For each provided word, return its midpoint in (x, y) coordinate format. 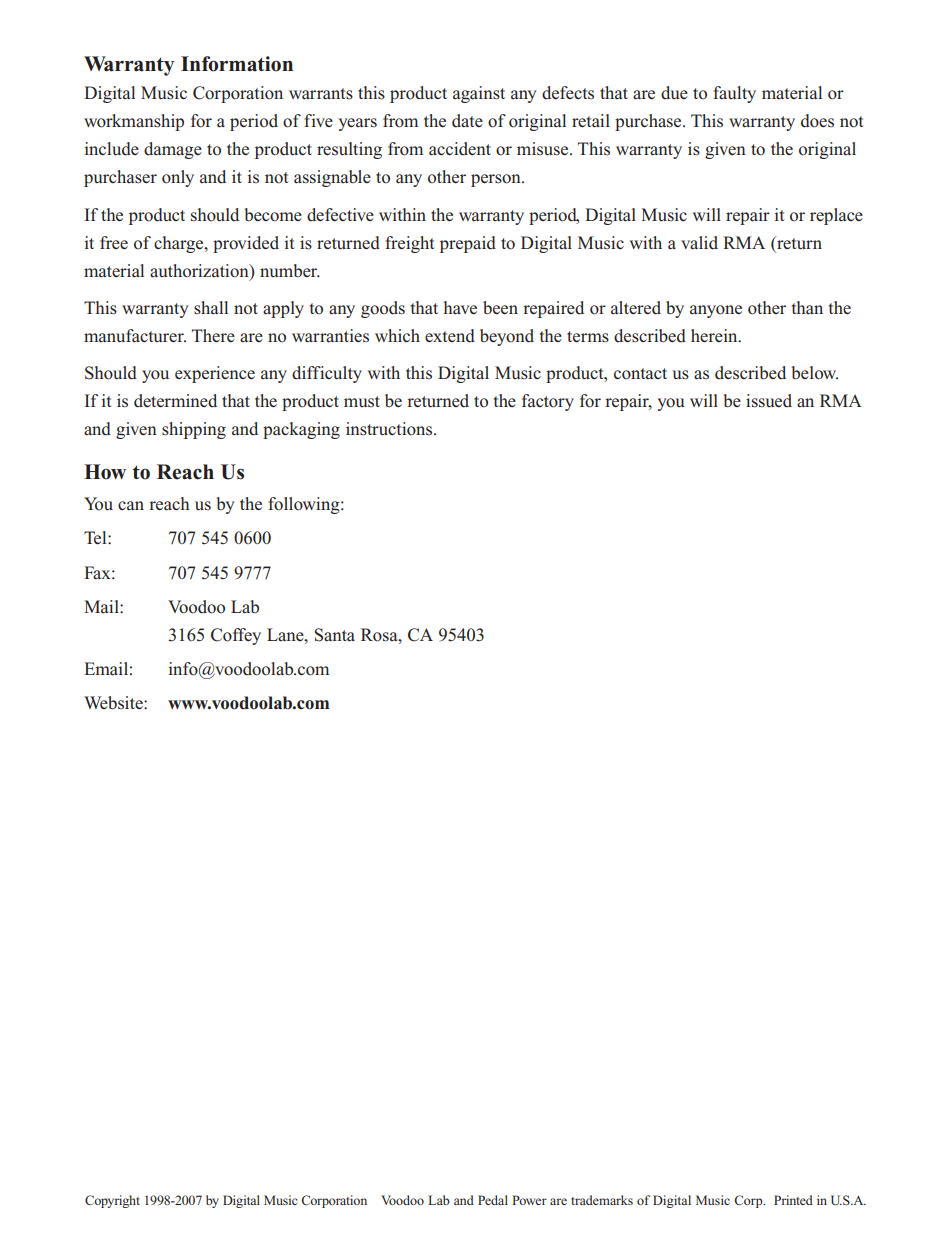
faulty (734, 94)
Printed (793, 1200)
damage (173, 150)
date (467, 121)
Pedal (493, 1200)
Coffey (236, 636)
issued (769, 401)
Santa (335, 635)
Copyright (112, 1201)
